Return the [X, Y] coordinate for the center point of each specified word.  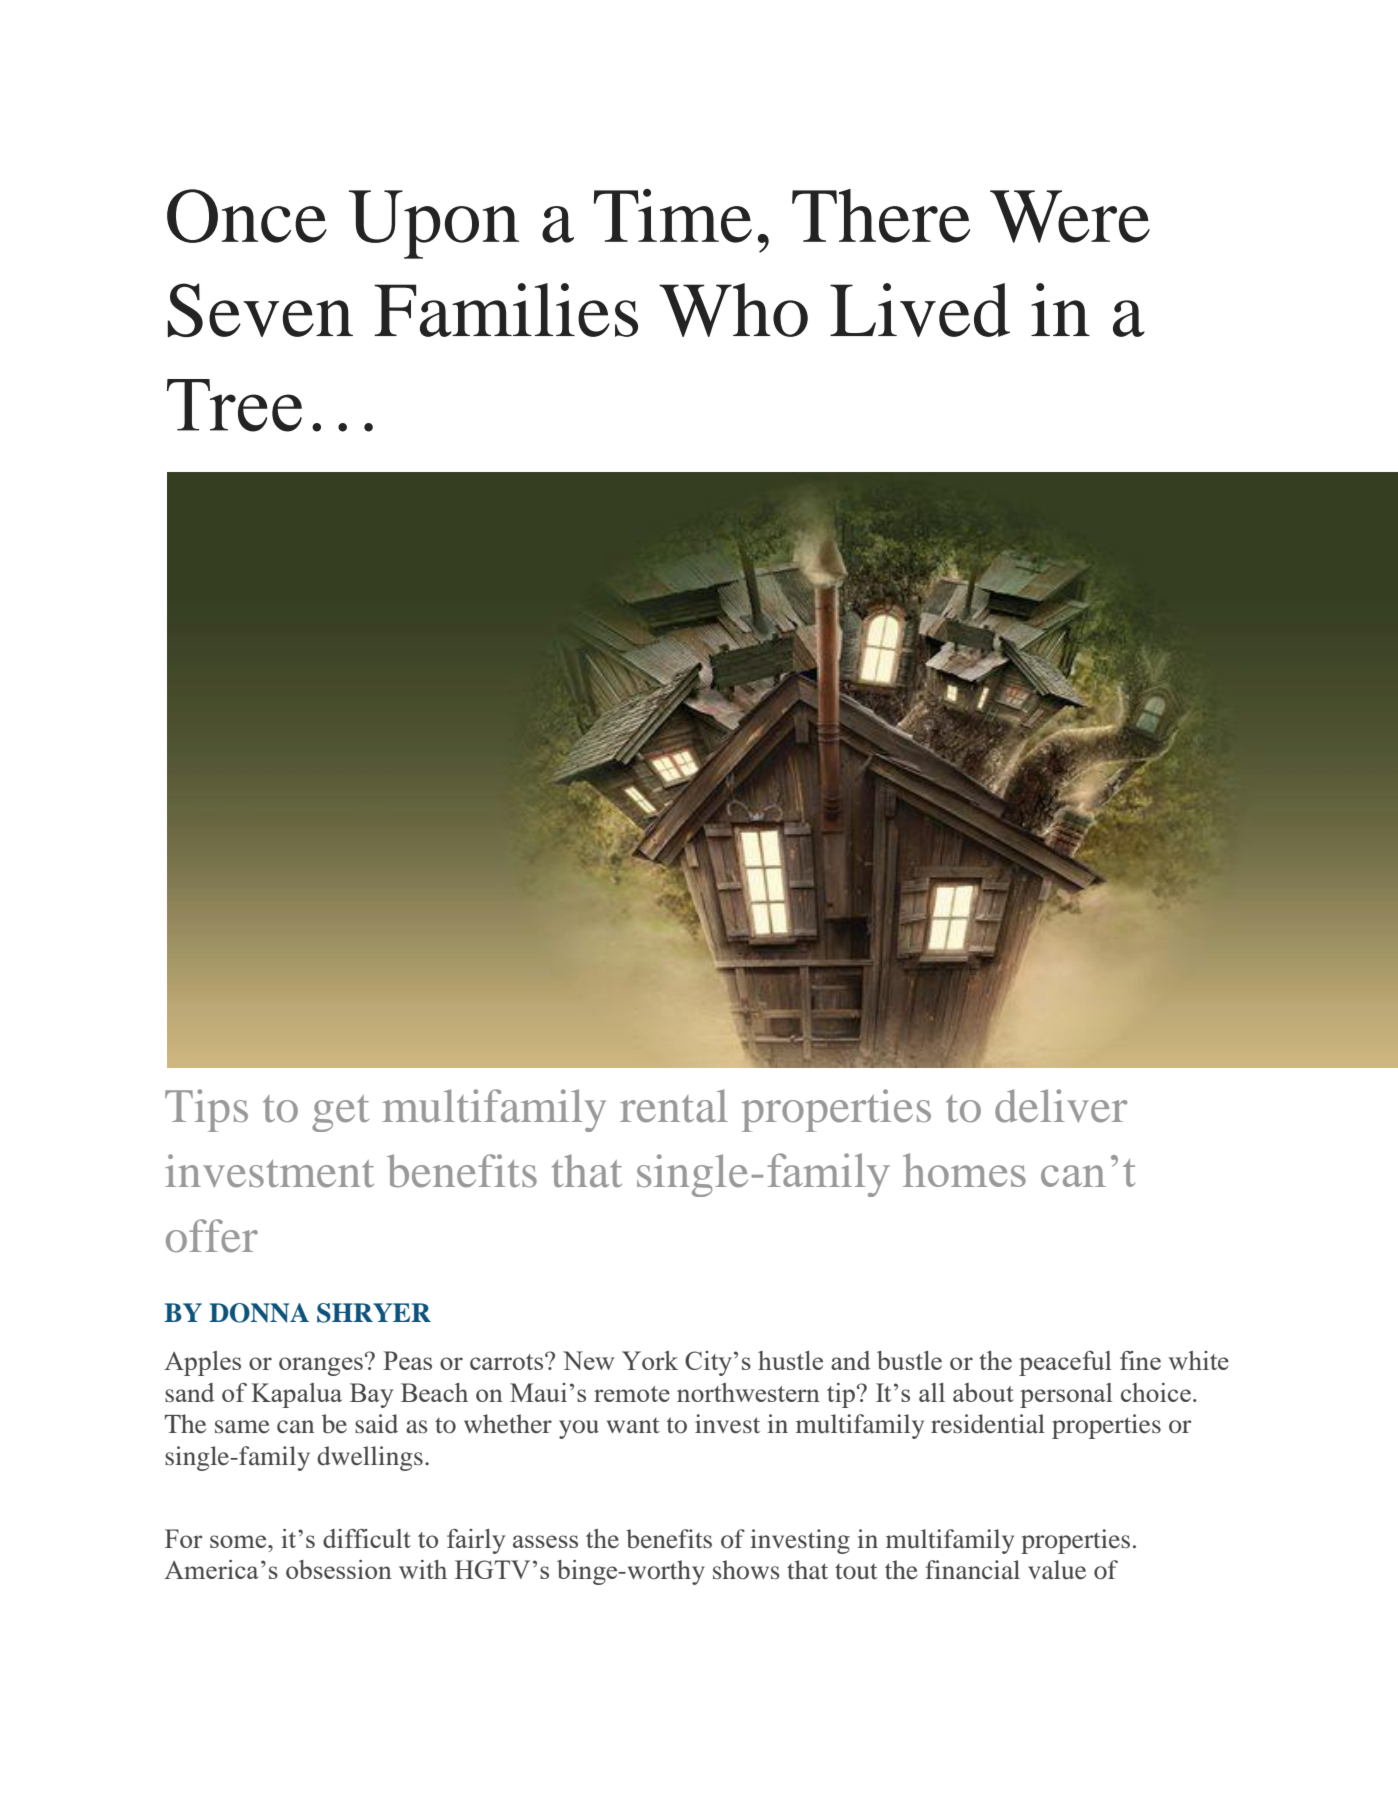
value [1057, 1570]
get [340, 1113]
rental [674, 1106]
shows [746, 1570]
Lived [920, 310]
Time [673, 216]
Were [1070, 216]
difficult [367, 1538]
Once [247, 216]
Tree [234, 405]
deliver [1061, 1106]
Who [733, 310]
